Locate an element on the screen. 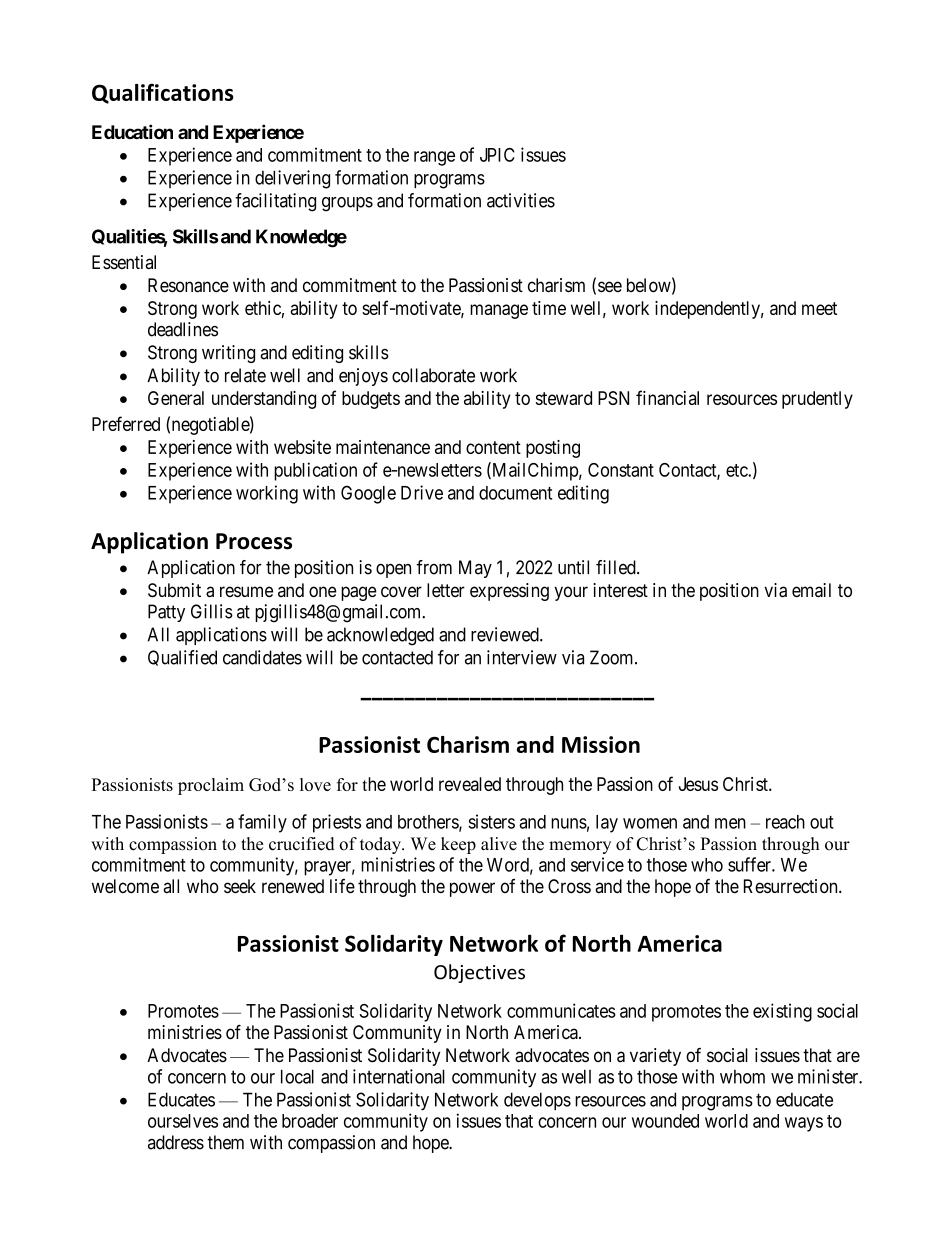 Image resolution: width=952 pixels, height=1233 pixels. Qualifications is located at coordinates (163, 93).
